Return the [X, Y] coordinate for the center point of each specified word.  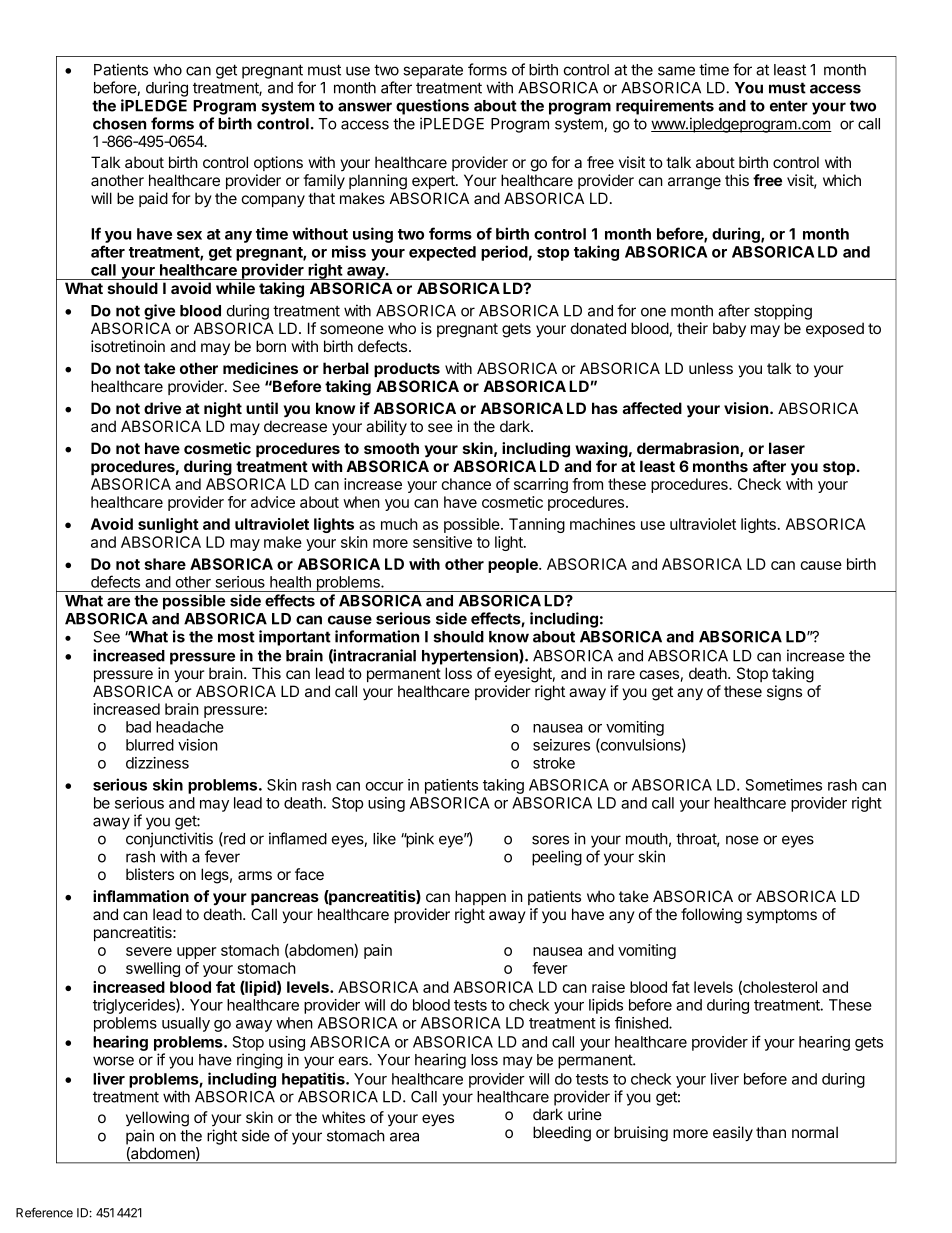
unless [711, 368]
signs [784, 693]
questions [432, 107]
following [711, 916]
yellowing [157, 1119]
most [236, 637]
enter [789, 106]
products [407, 369]
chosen [119, 124]
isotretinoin [128, 346]
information [377, 636]
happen [480, 897]
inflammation [141, 896]
